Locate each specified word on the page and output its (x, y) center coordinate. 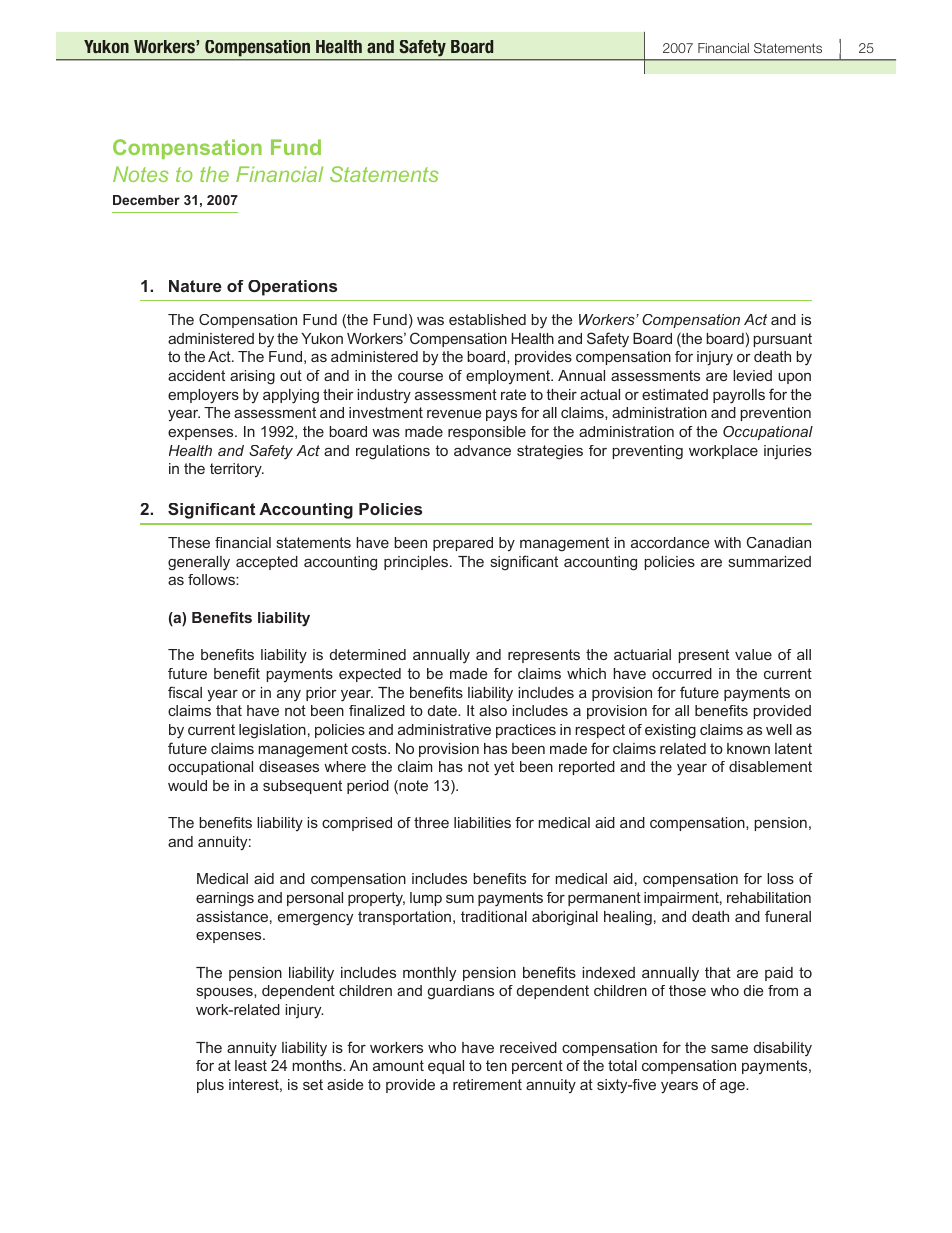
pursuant (782, 340)
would (187, 785)
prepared (463, 544)
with (727, 542)
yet (504, 768)
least (251, 1065)
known (748, 748)
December (146, 200)
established (487, 319)
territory (237, 470)
